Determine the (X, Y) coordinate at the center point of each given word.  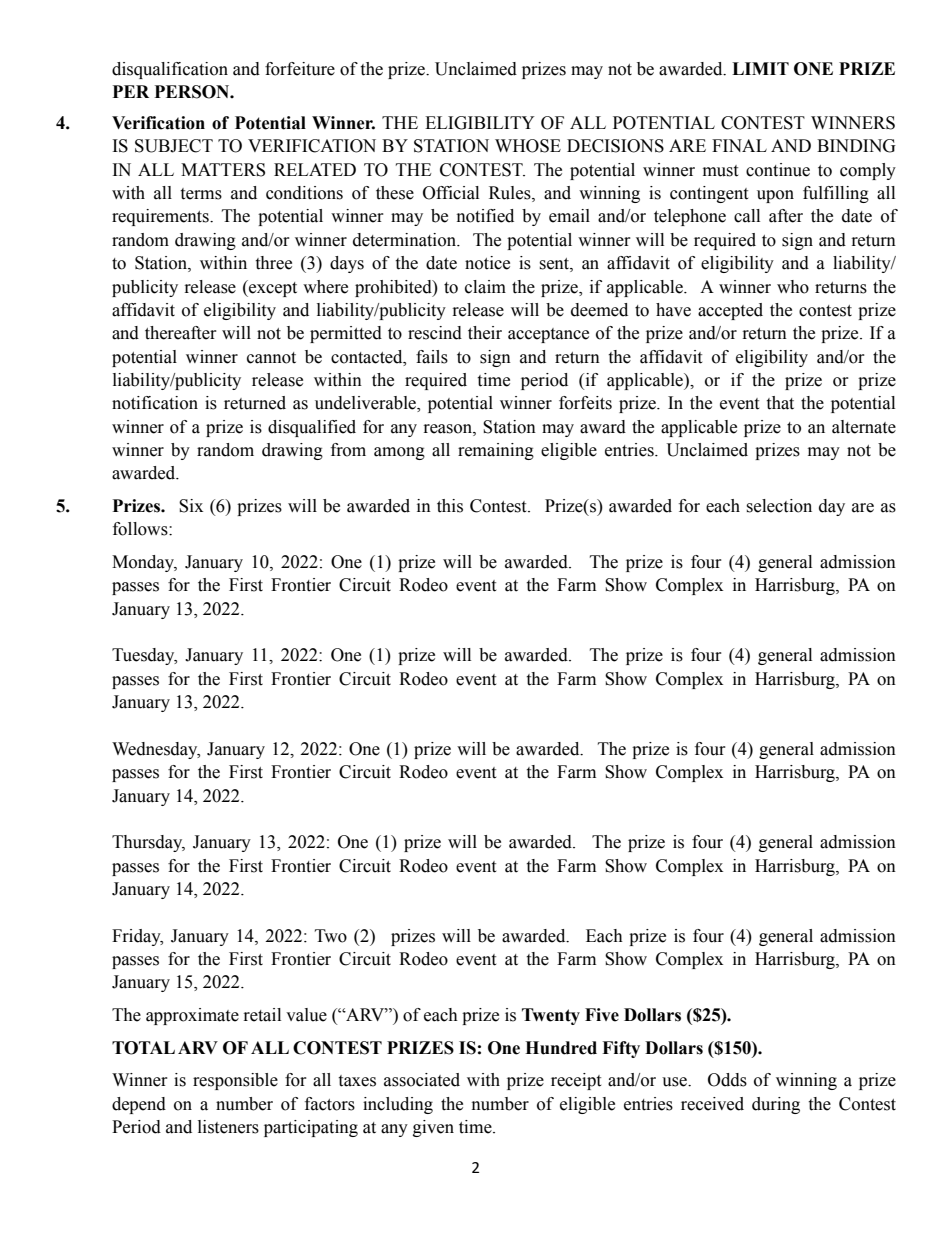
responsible (235, 1081)
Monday (144, 563)
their (485, 333)
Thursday (148, 843)
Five (602, 1015)
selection (779, 506)
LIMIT (760, 68)
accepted (730, 311)
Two (331, 936)
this (450, 506)
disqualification (170, 70)
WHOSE (528, 146)
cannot (271, 358)
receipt (576, 1081)
